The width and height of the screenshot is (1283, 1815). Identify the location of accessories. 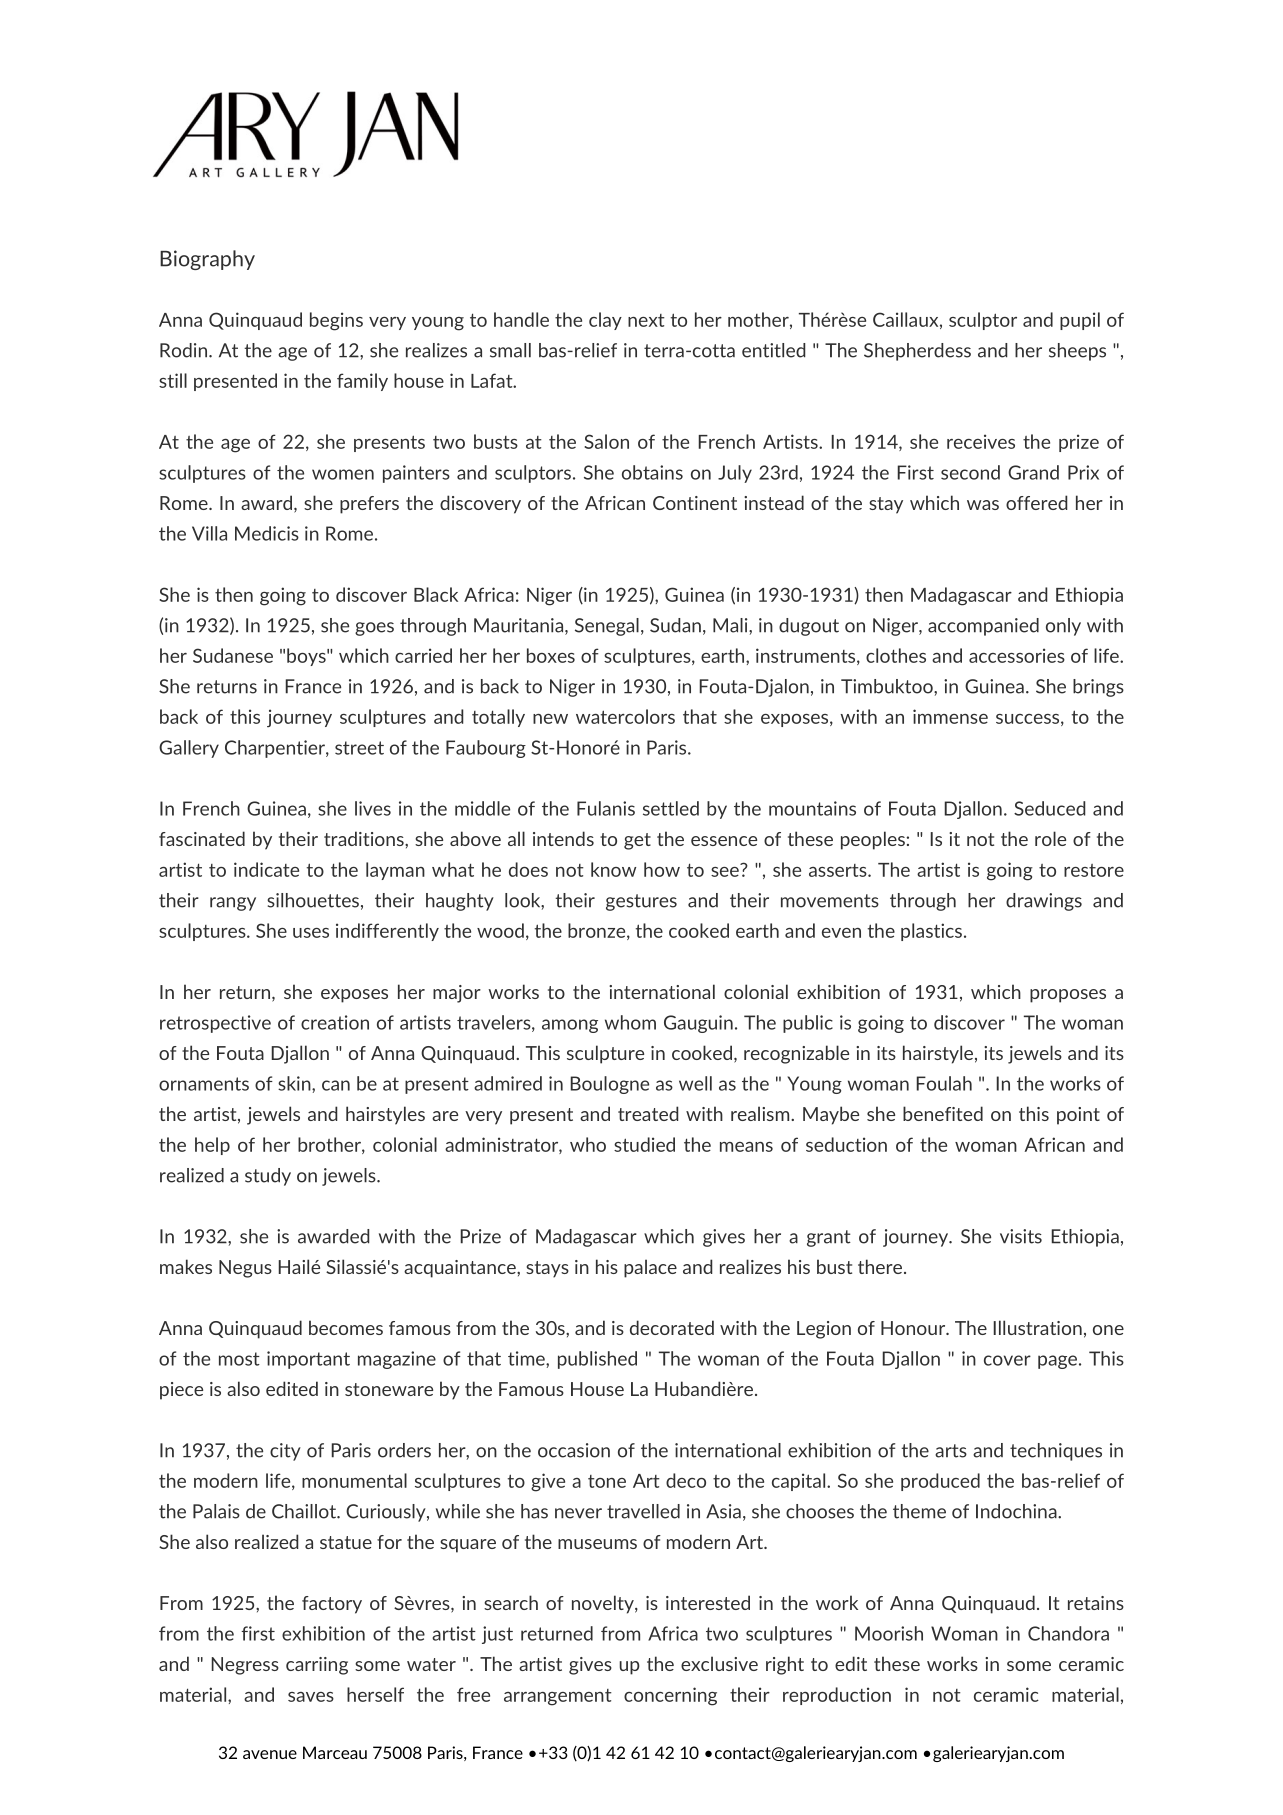
(1017, 655).
